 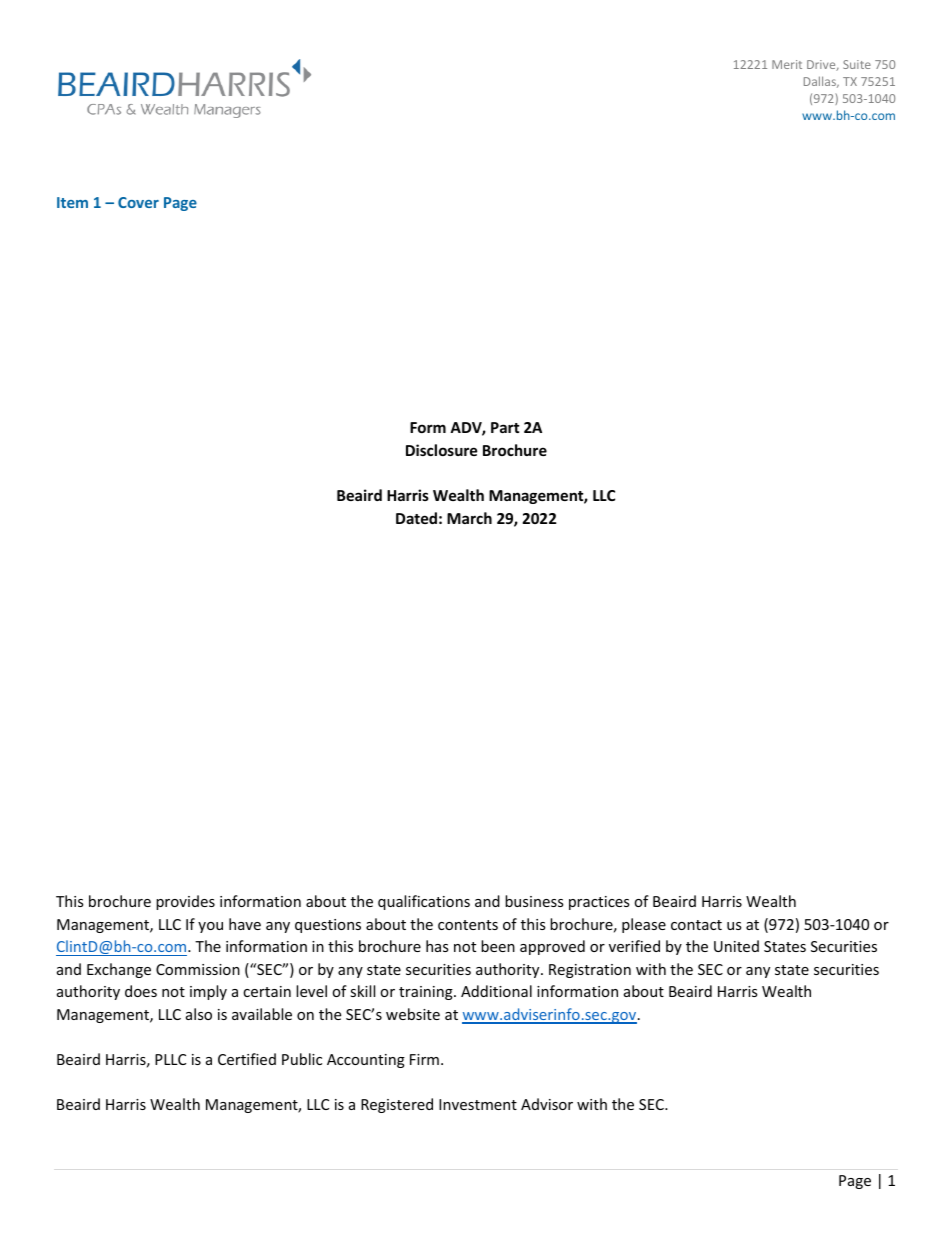 What do you see at coordinates (696, 925) in the page?
I see `contact` at bounding box center [696, 925].
